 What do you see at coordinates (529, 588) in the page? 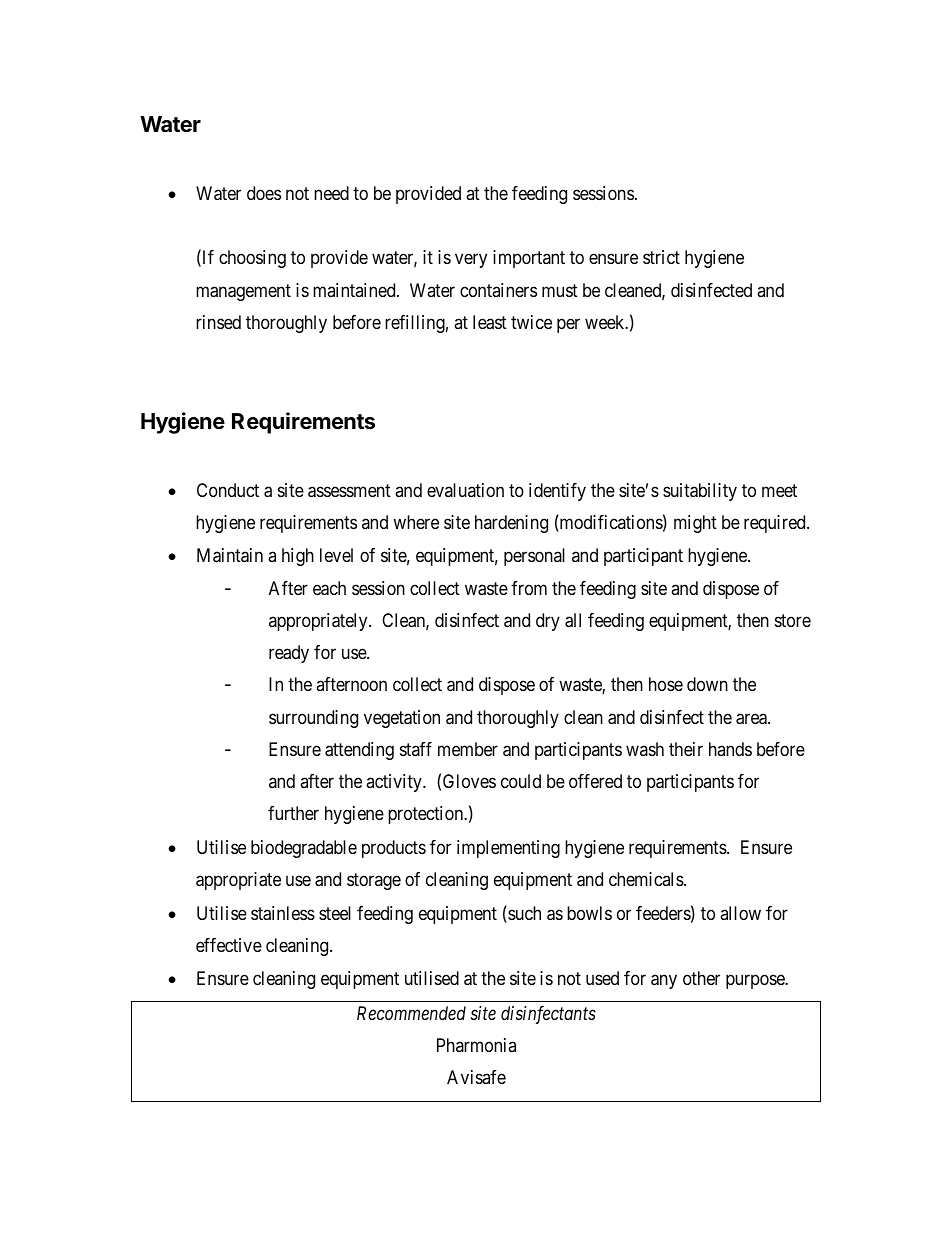
I see `from` at bounding box center [529, 588].
